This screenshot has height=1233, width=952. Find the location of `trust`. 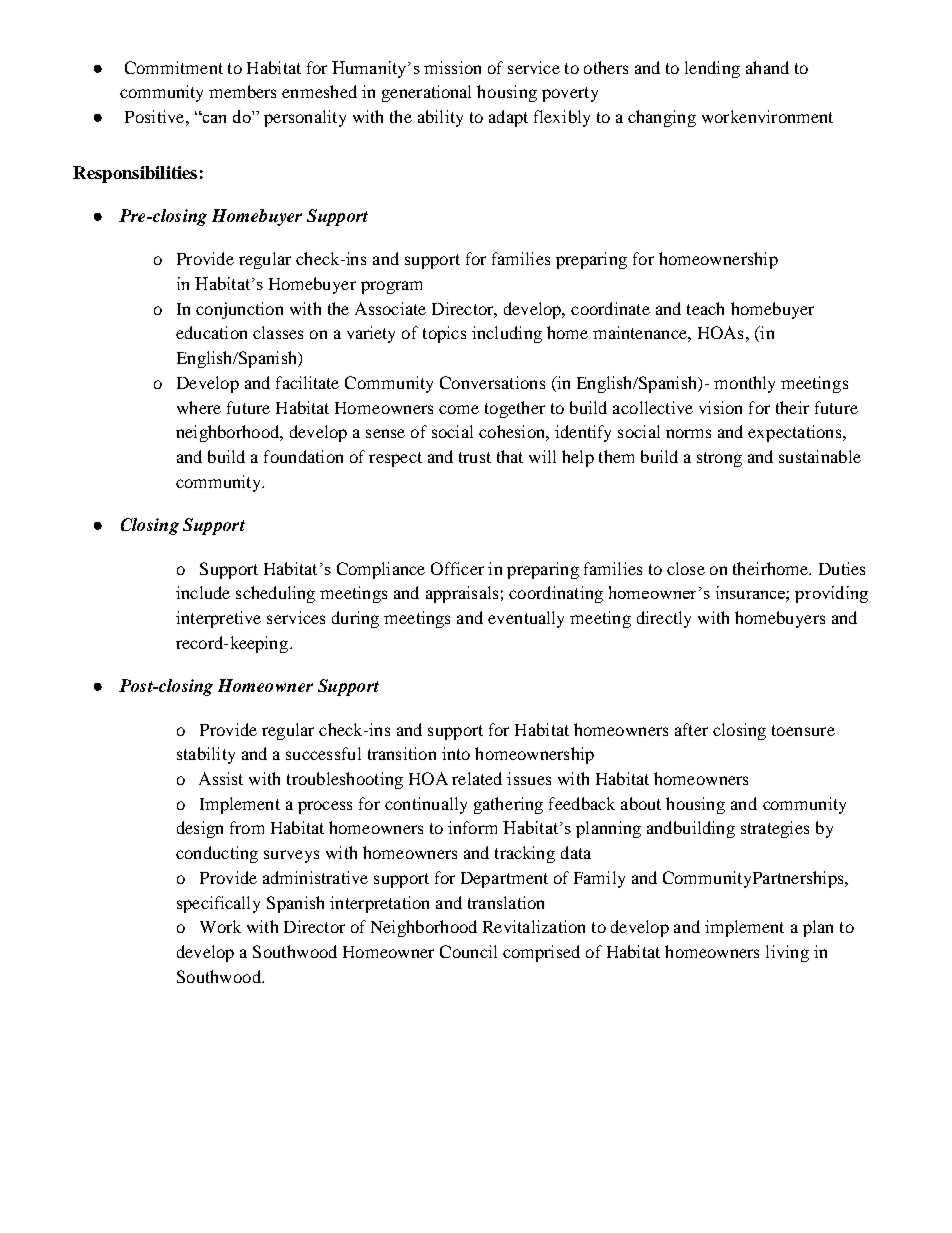

trust is located at coordinates (475, 457).
